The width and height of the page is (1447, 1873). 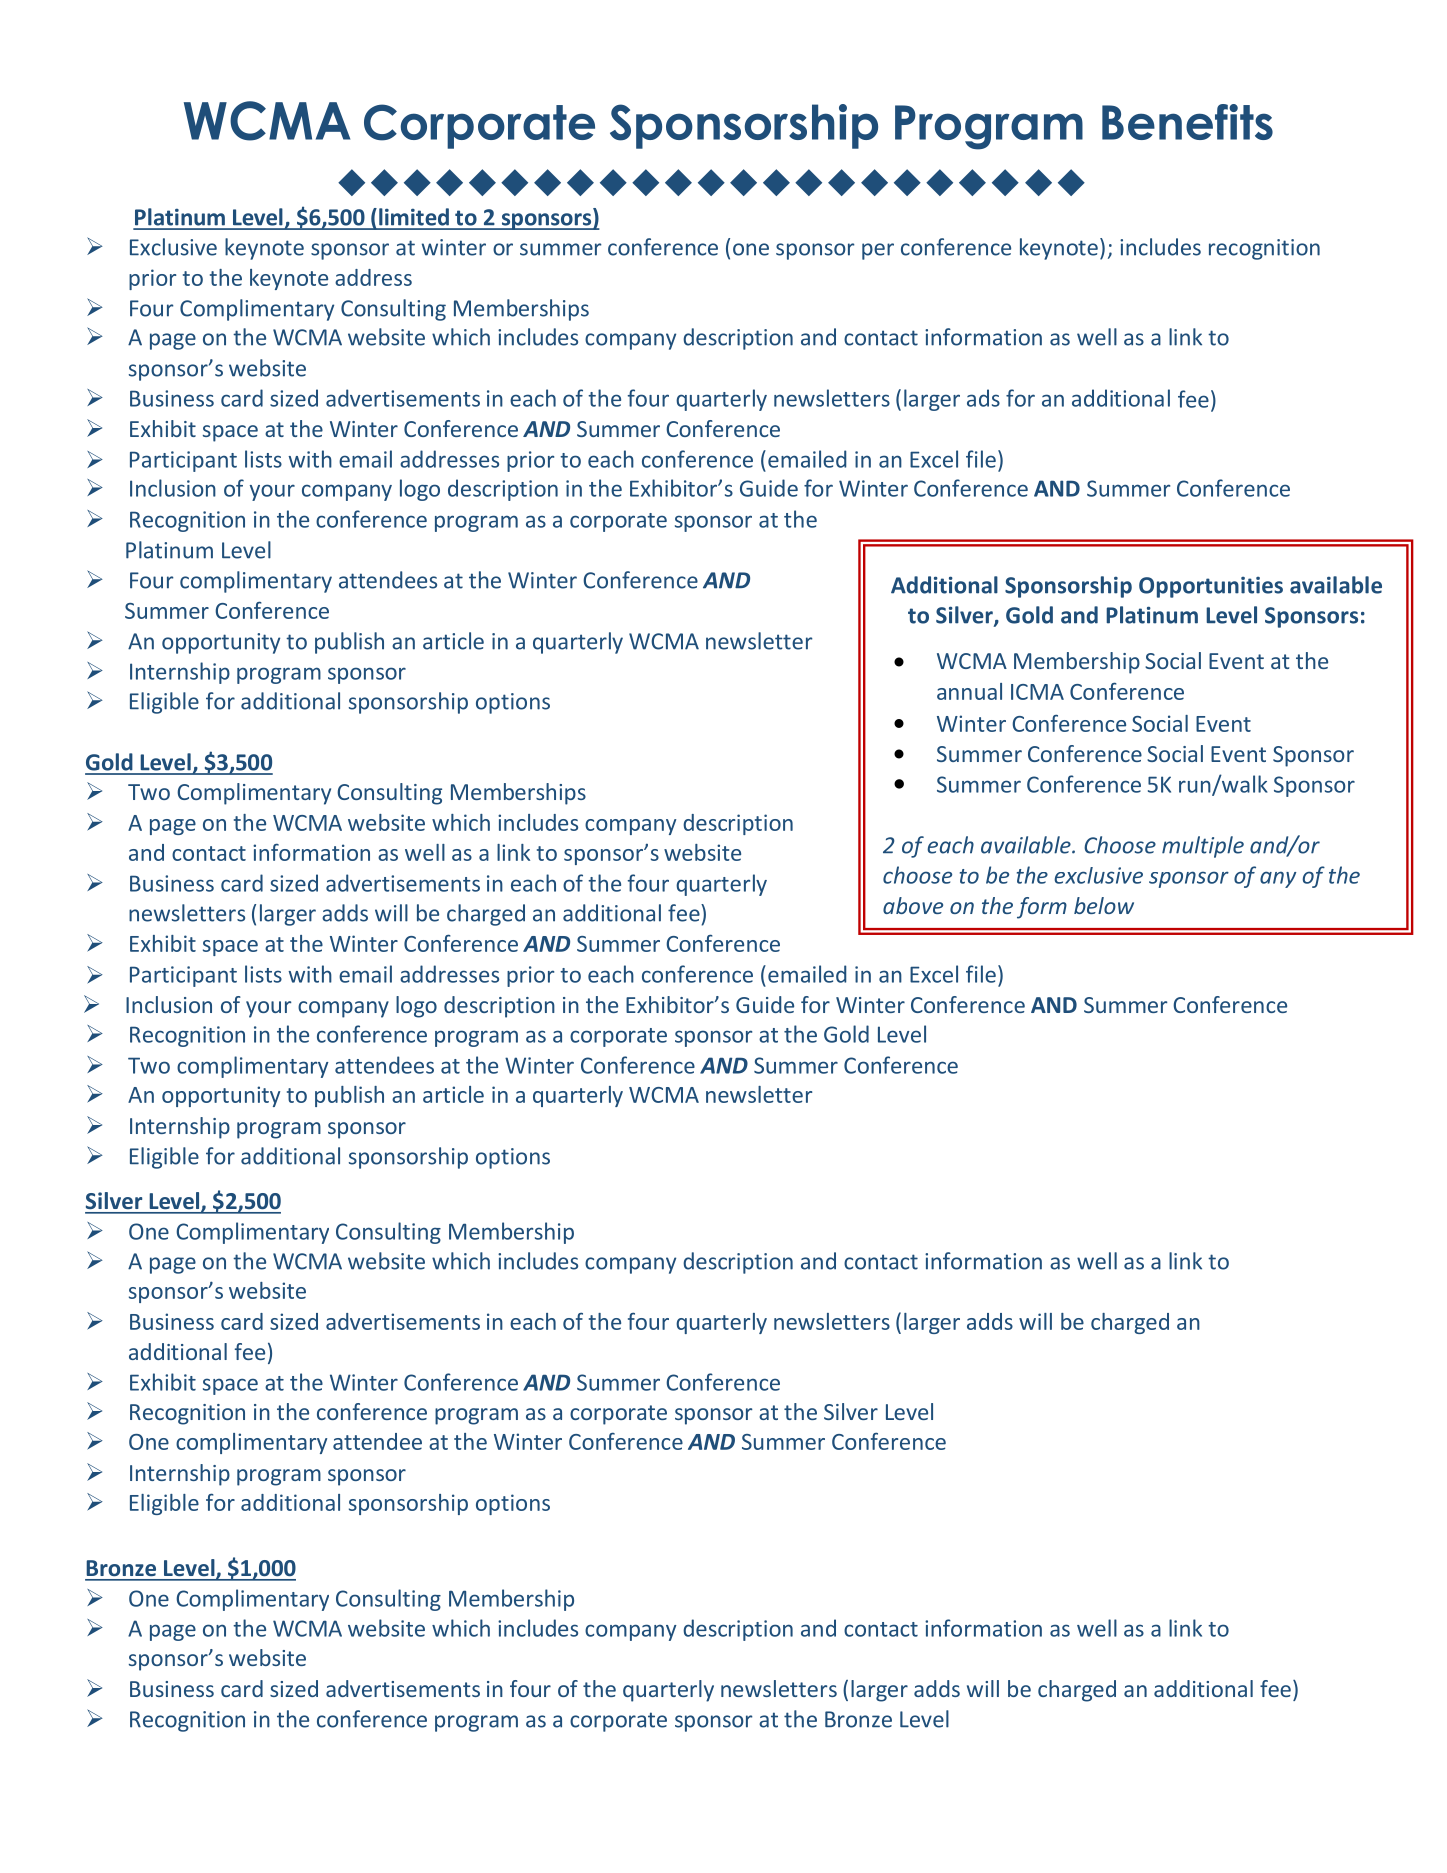 What do you see at coordinates (1211, 587) in the page?
I see `Opportunities` at bounding box center [1211, 587].
